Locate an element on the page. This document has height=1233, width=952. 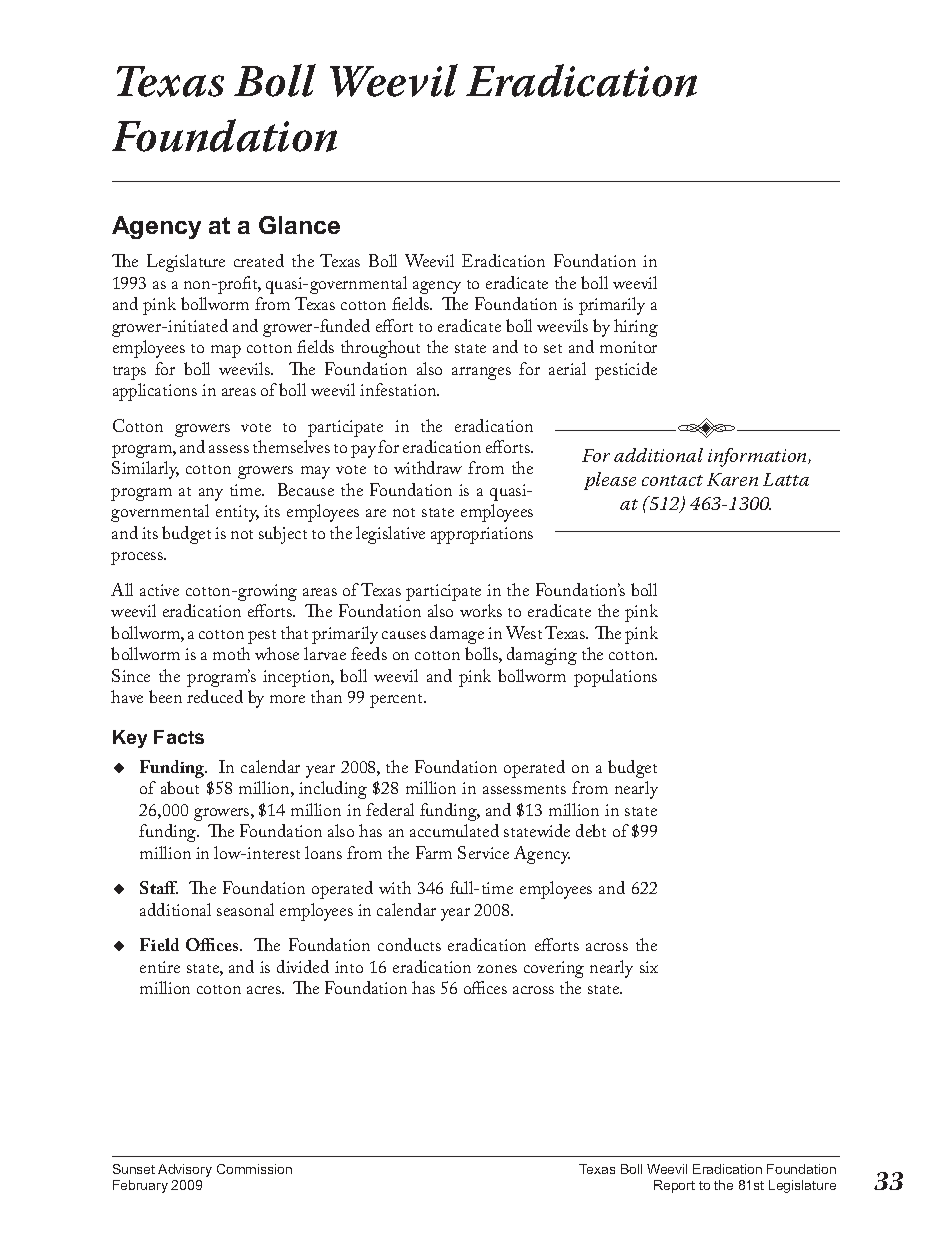
throughout is located at coordinates (380, 349).
